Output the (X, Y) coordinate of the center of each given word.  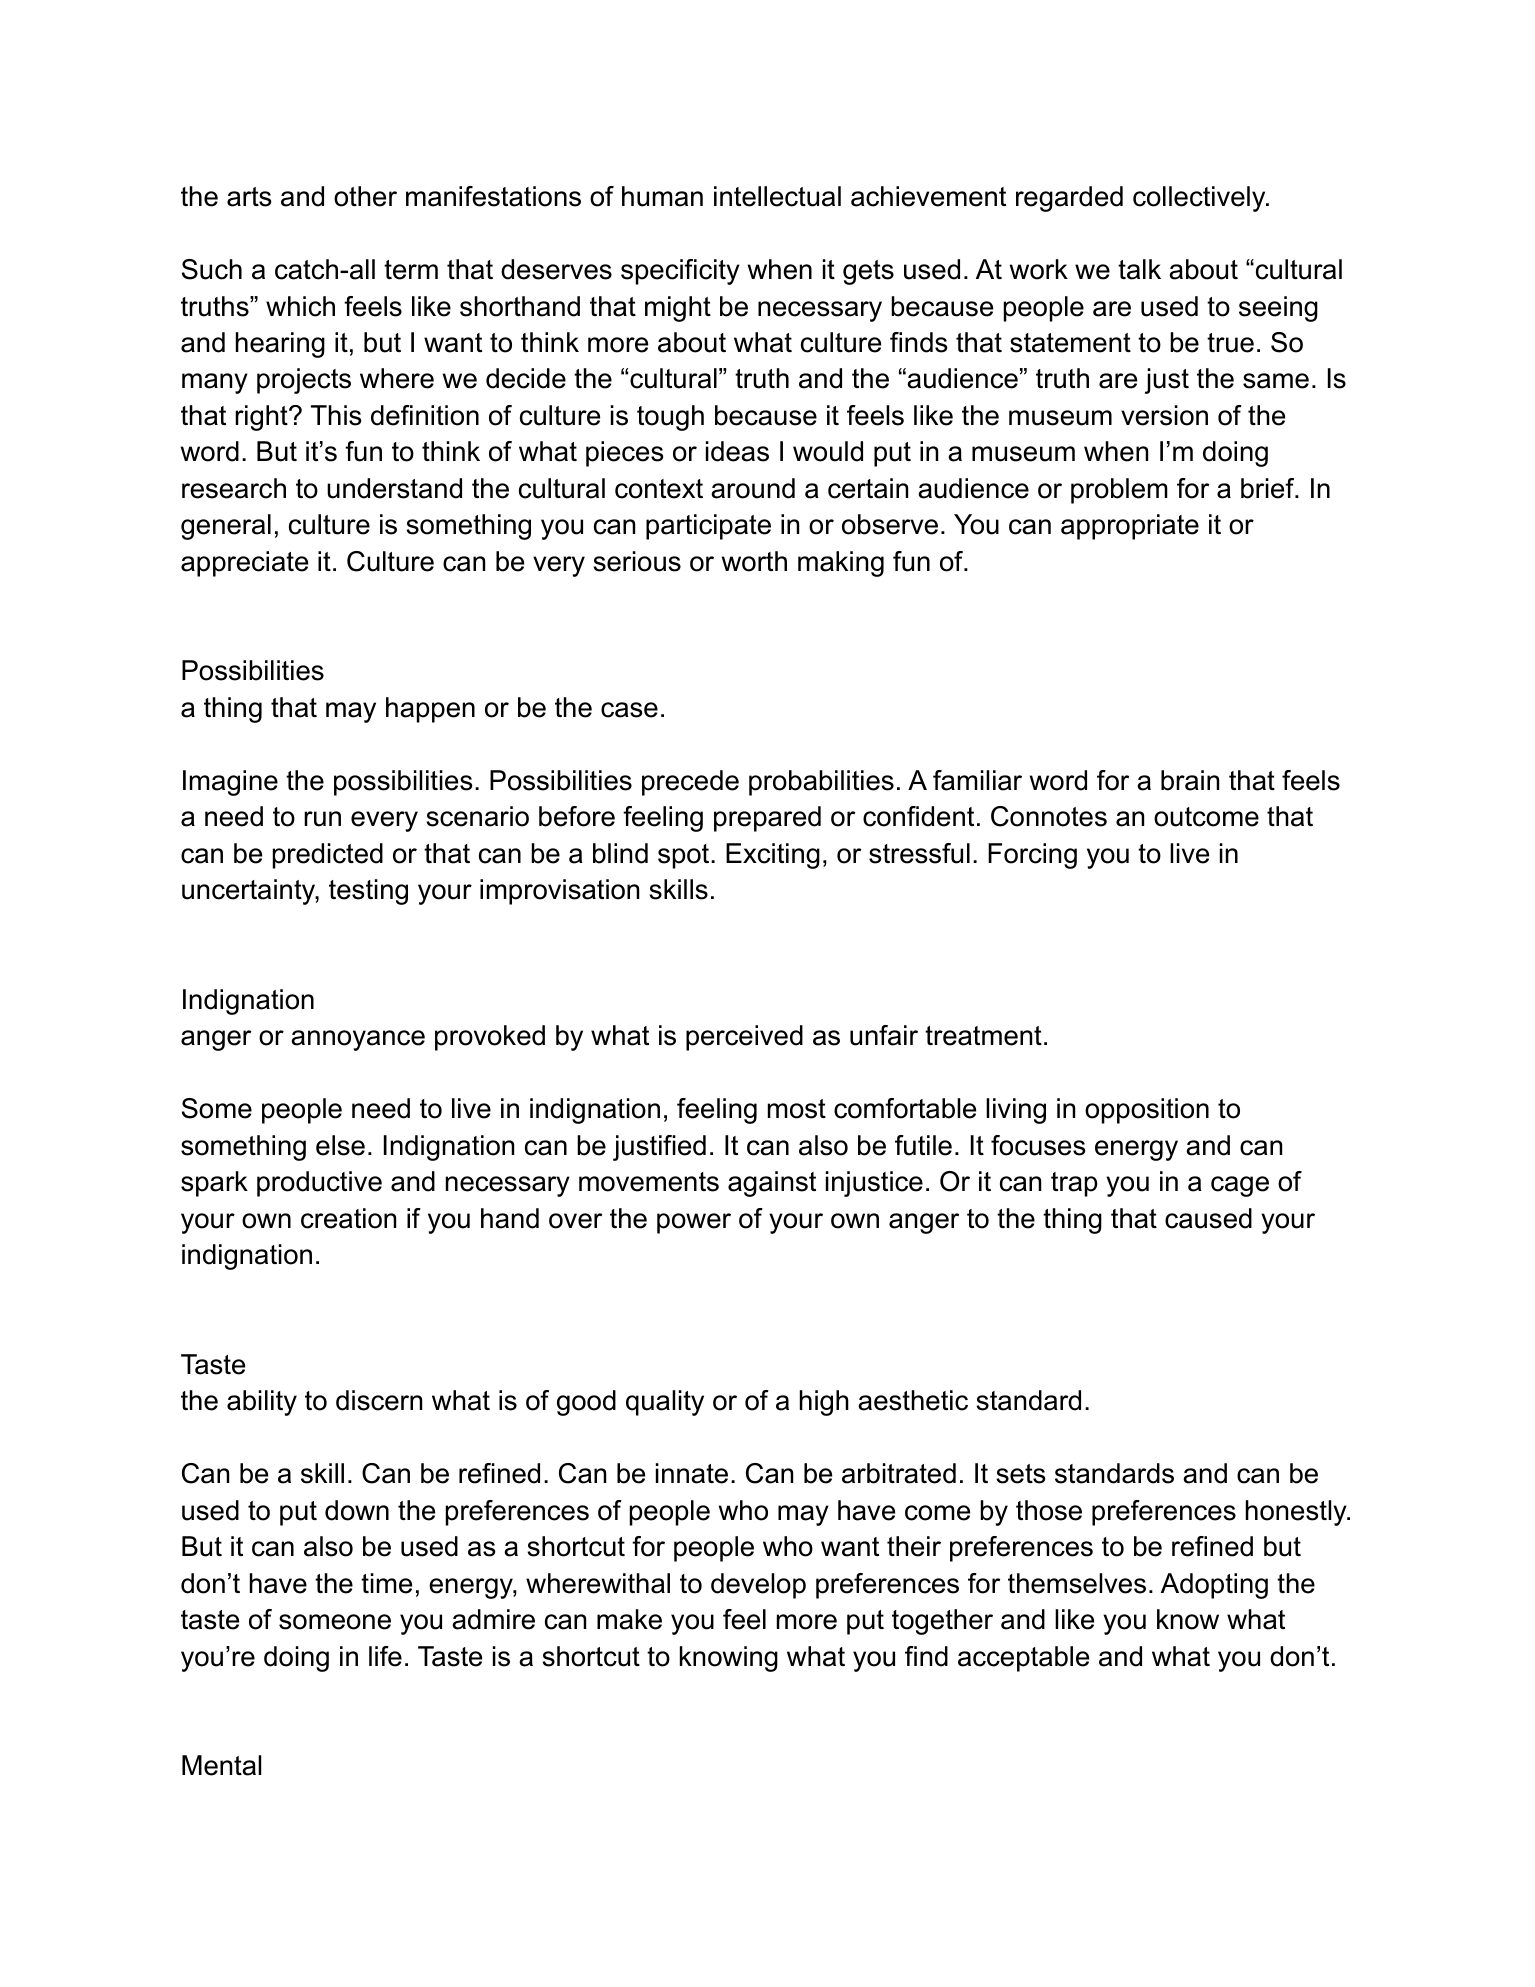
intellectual (777, 196)
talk (1139, 269)
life (385, 1656)
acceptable (1023, 1659)
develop (758, 1586)
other (365, 196)
